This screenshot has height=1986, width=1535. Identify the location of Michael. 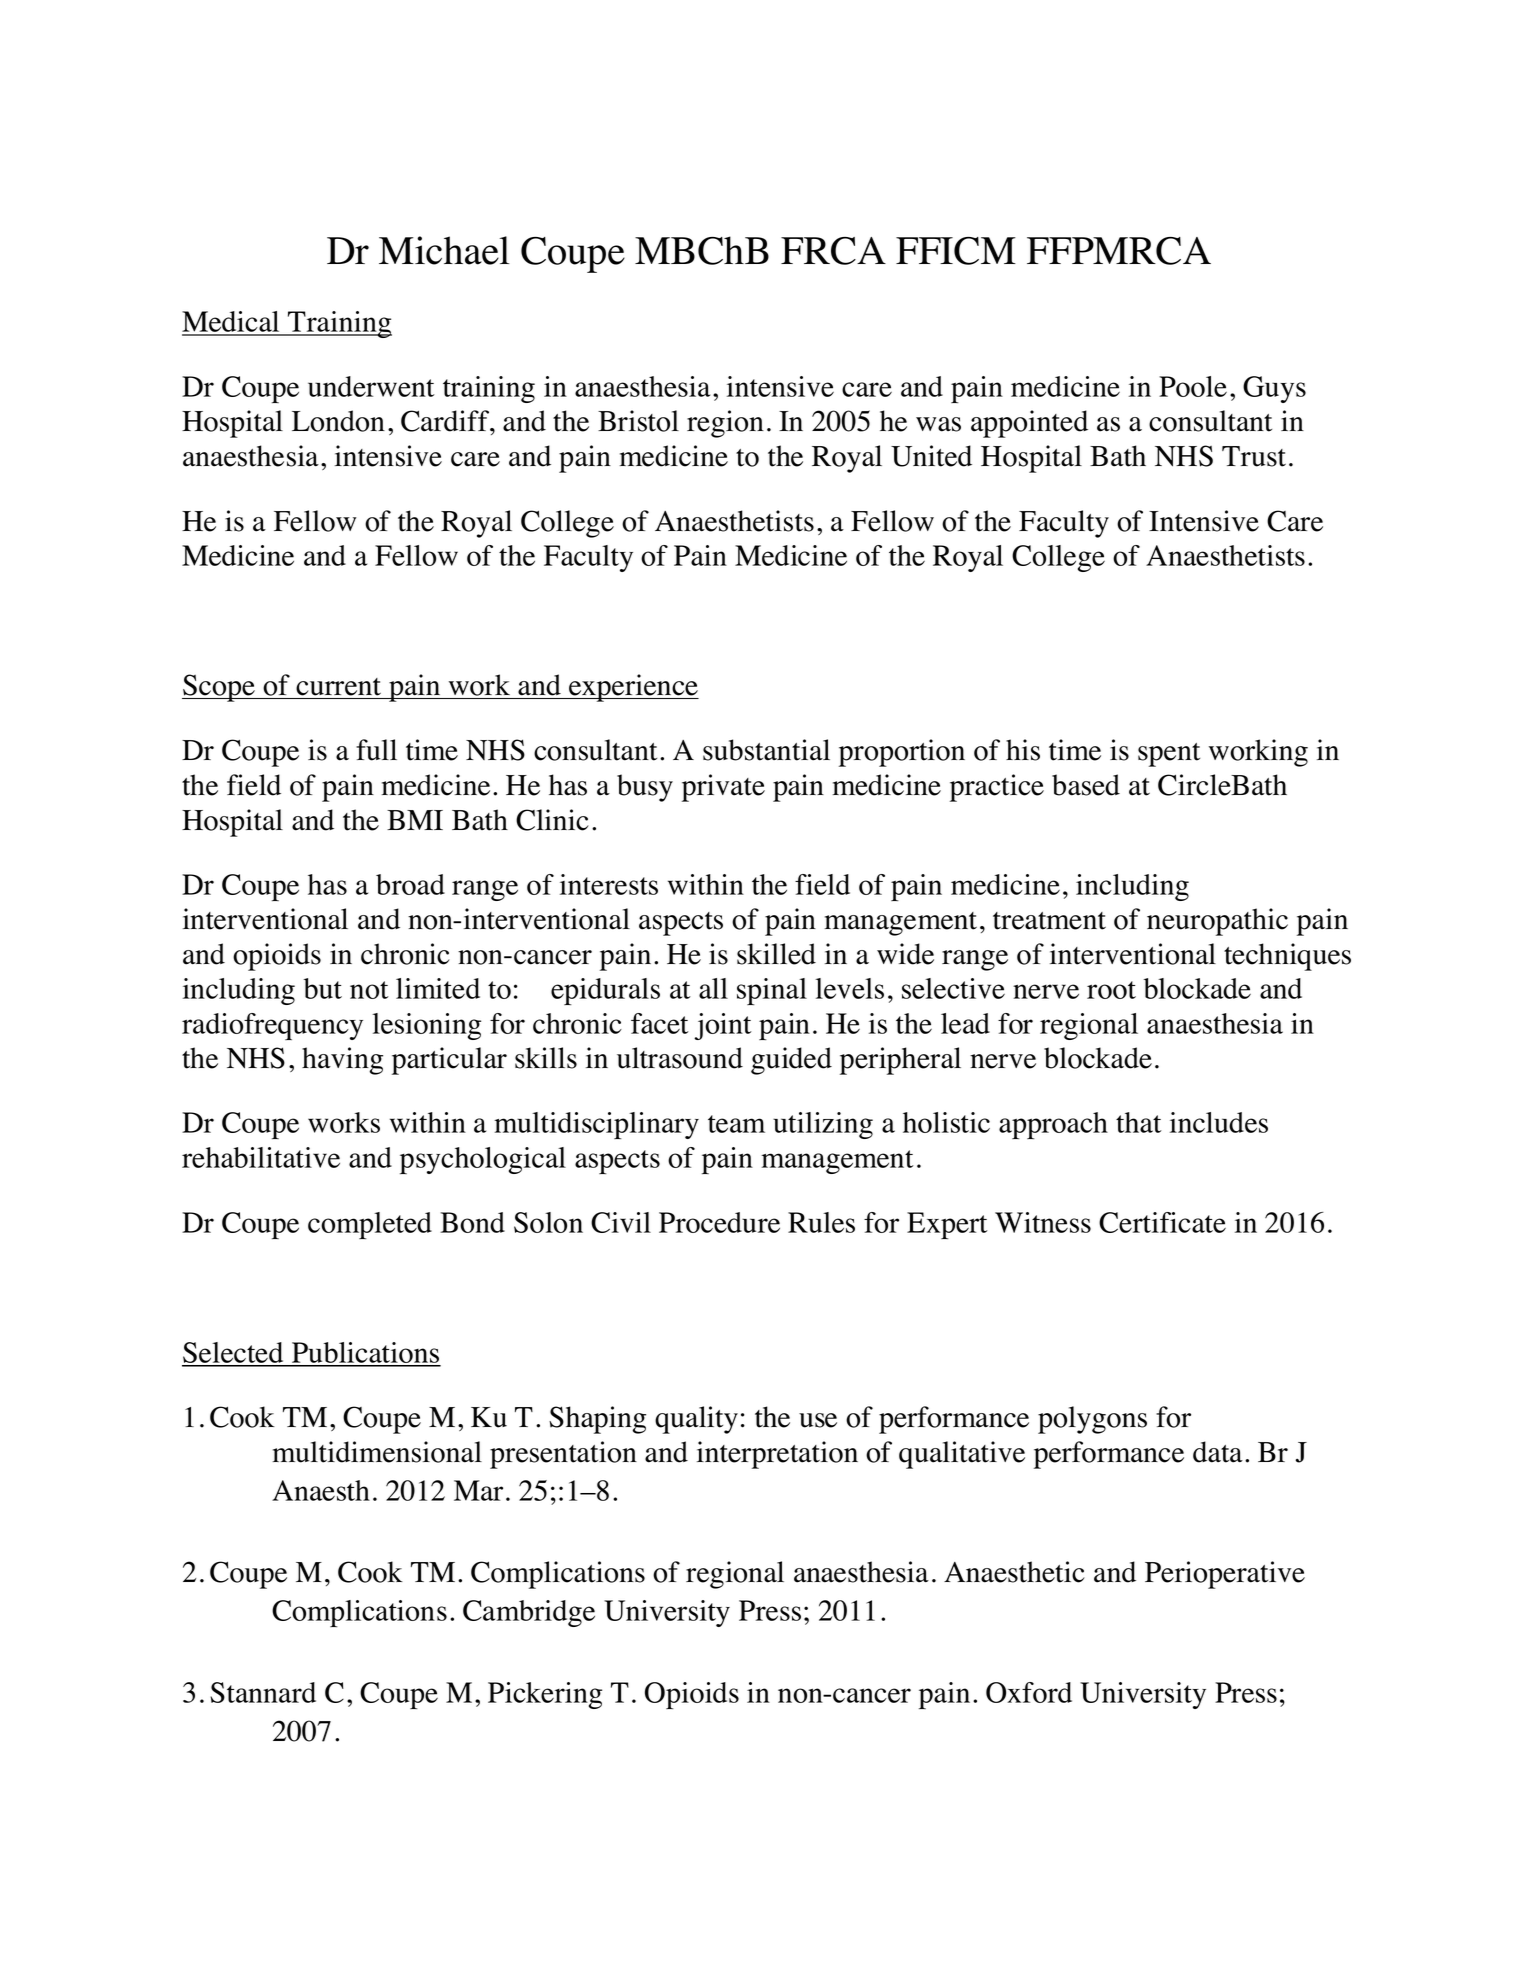
(444, 250).
